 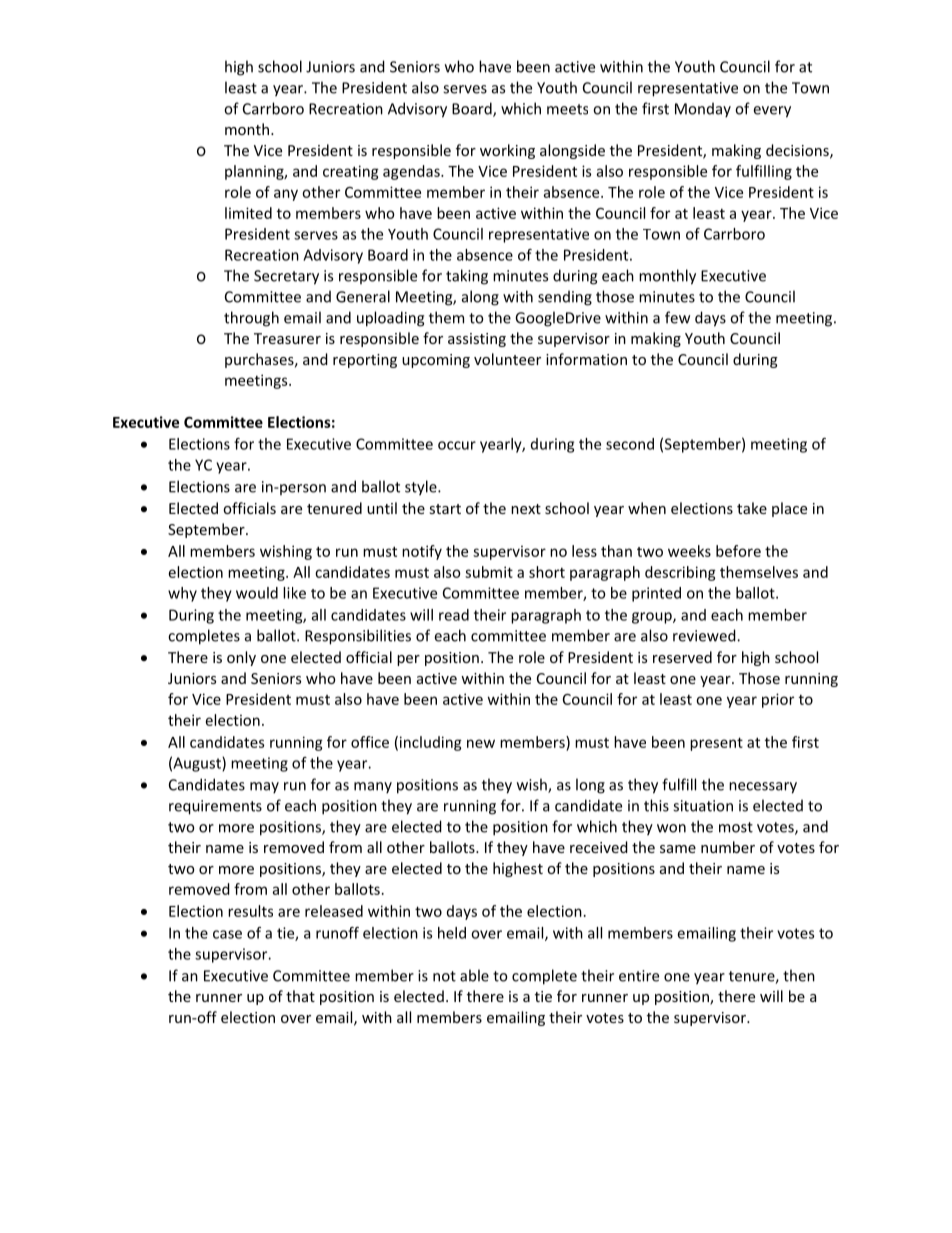 What do you see at coordinates (287, 338) in the screenshot?
I see `Treasurer` at bounding box center [287, 338].
